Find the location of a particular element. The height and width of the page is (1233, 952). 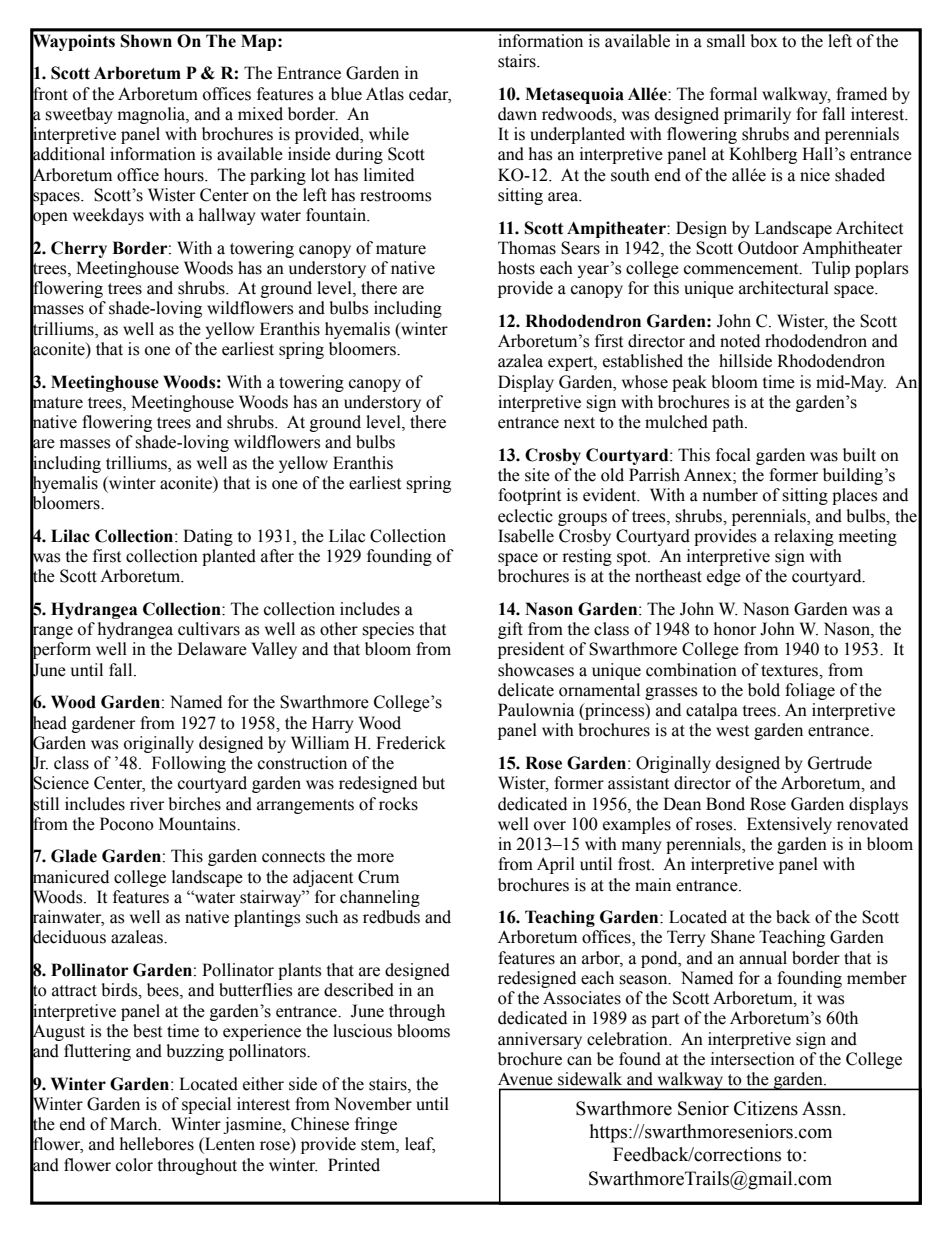

hours is located at coordinates (185, 175).
